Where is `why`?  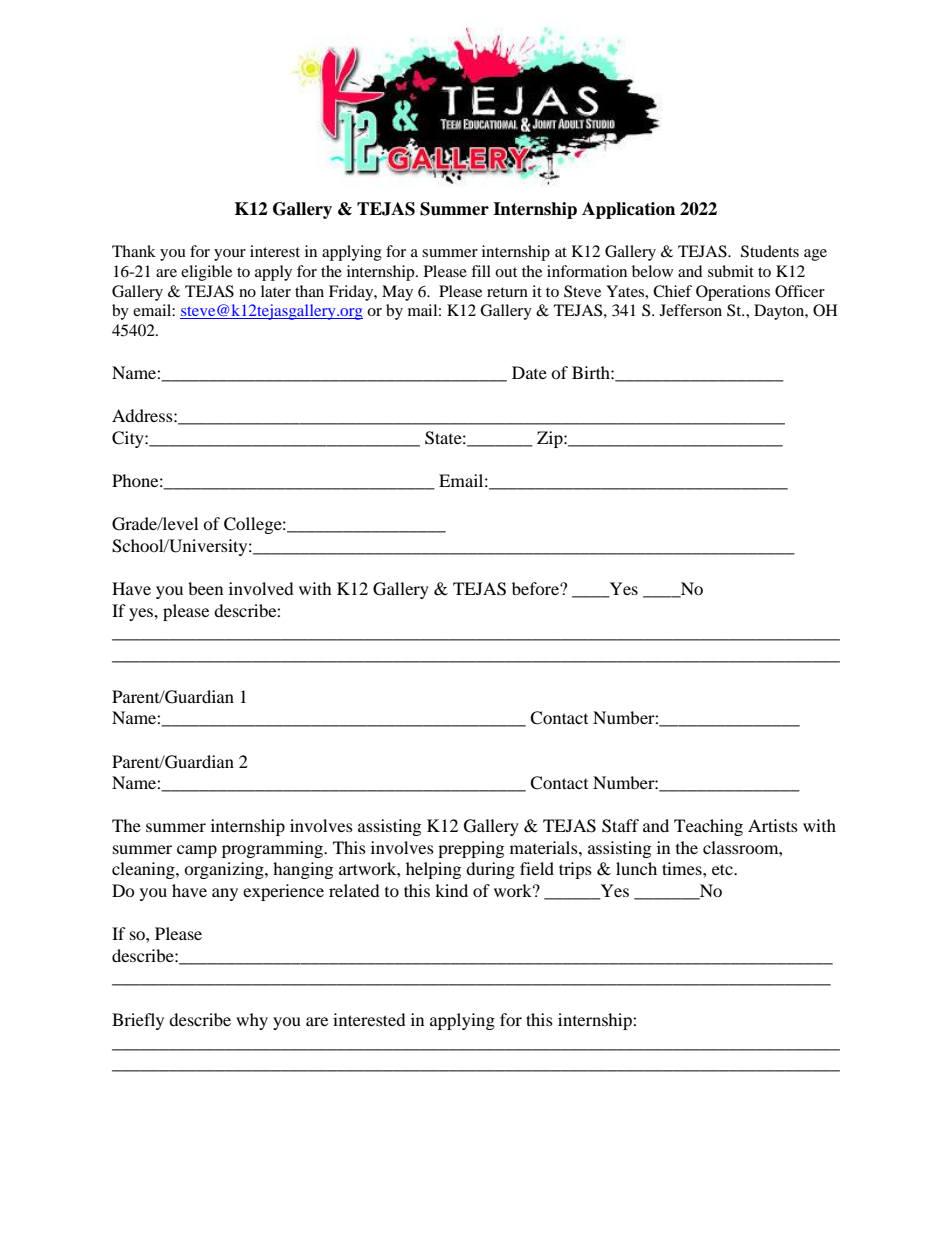
why is located at coordinates (252, 1021).
